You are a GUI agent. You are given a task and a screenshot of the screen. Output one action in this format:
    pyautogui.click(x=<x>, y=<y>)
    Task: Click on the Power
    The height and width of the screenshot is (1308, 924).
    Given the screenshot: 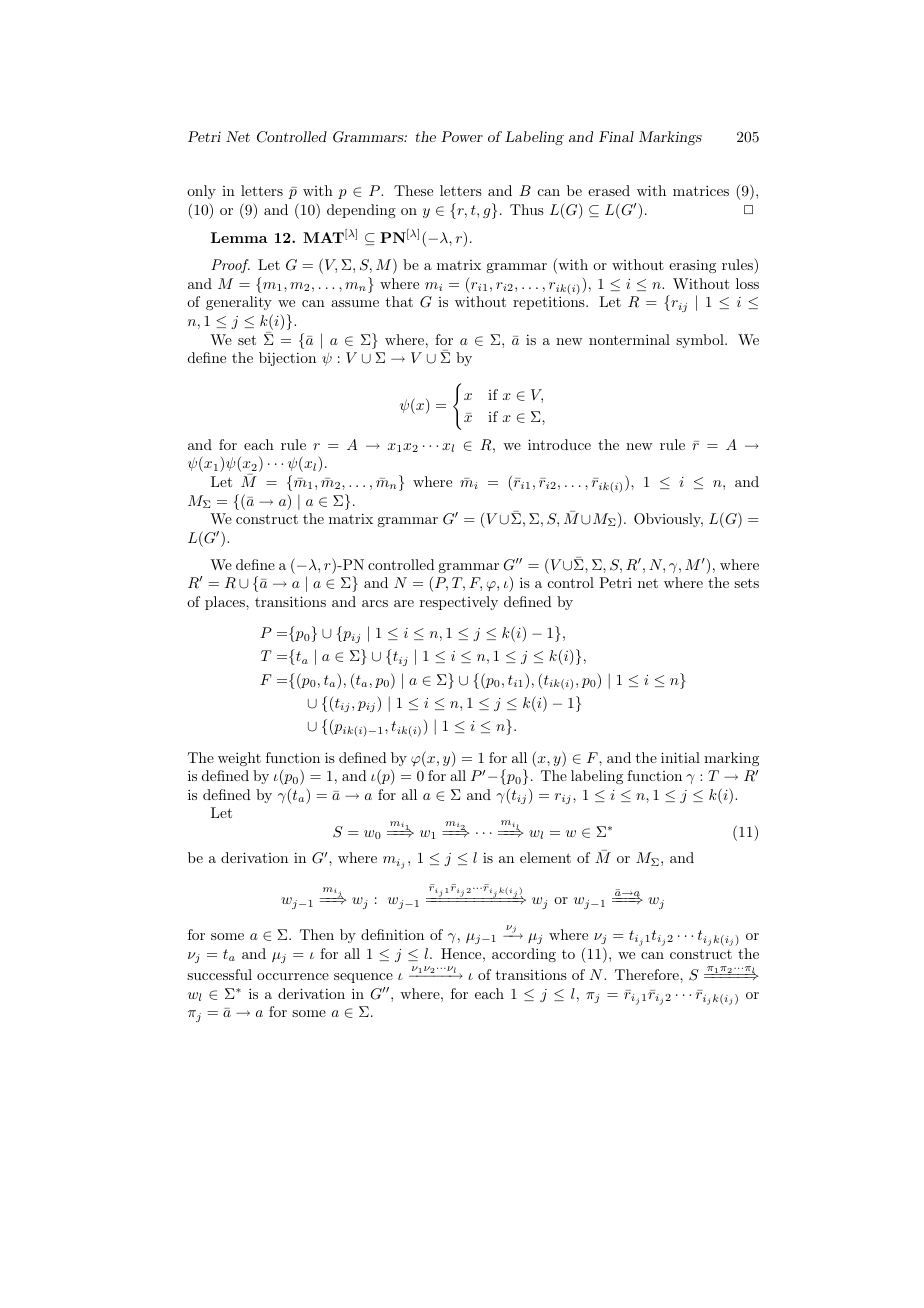 What is the action you would take?
    pyautogui.click(x=462, y=136)
